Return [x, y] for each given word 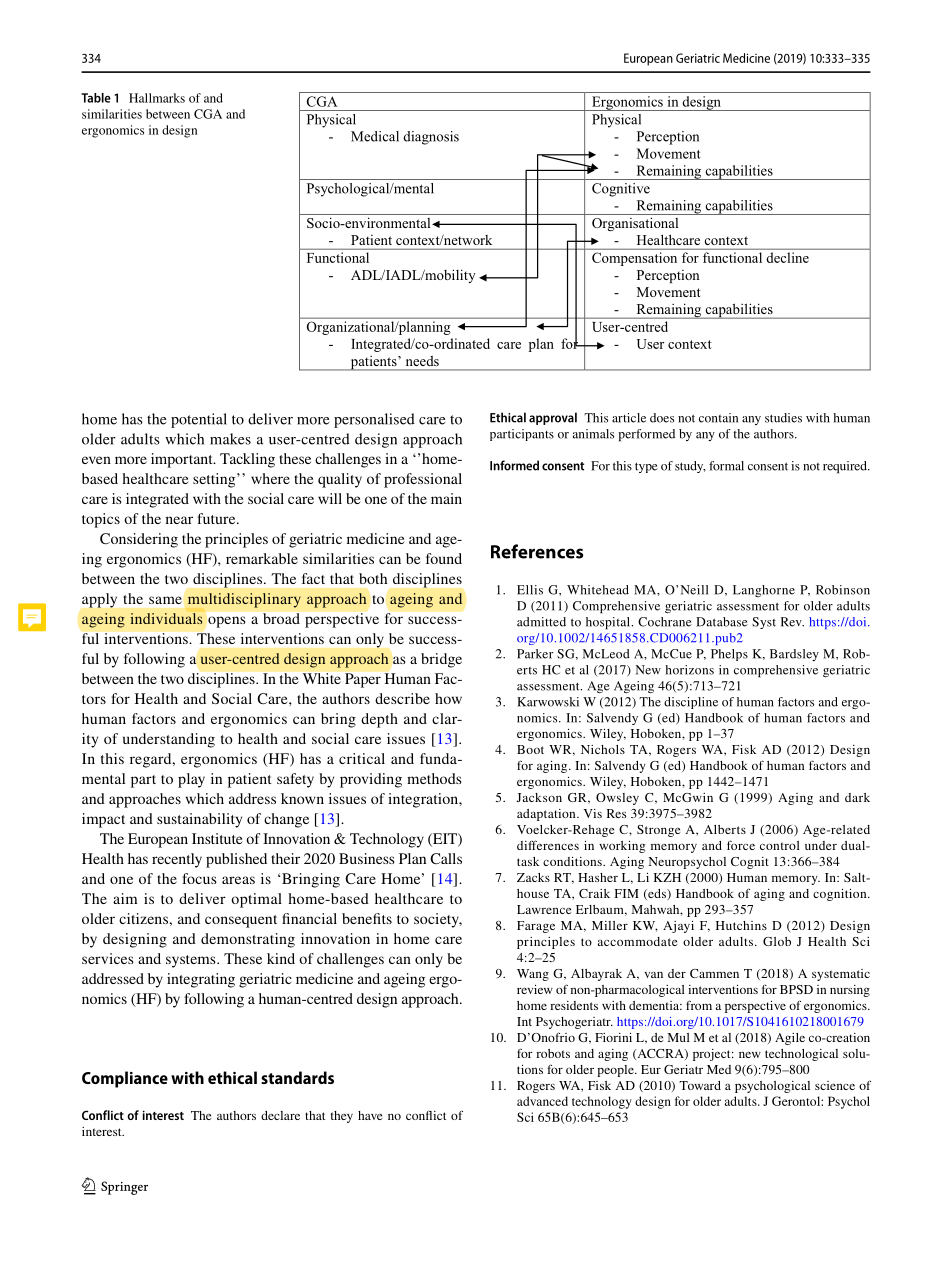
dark [857, 797]
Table [96, 98]
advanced [542, 1101]
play [191, 780]
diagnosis [431, 138]
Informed [514, 465]
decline [788, 257]
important [183, 460]
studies [783, 418]
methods [434, 778]
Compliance [125, 1079]
